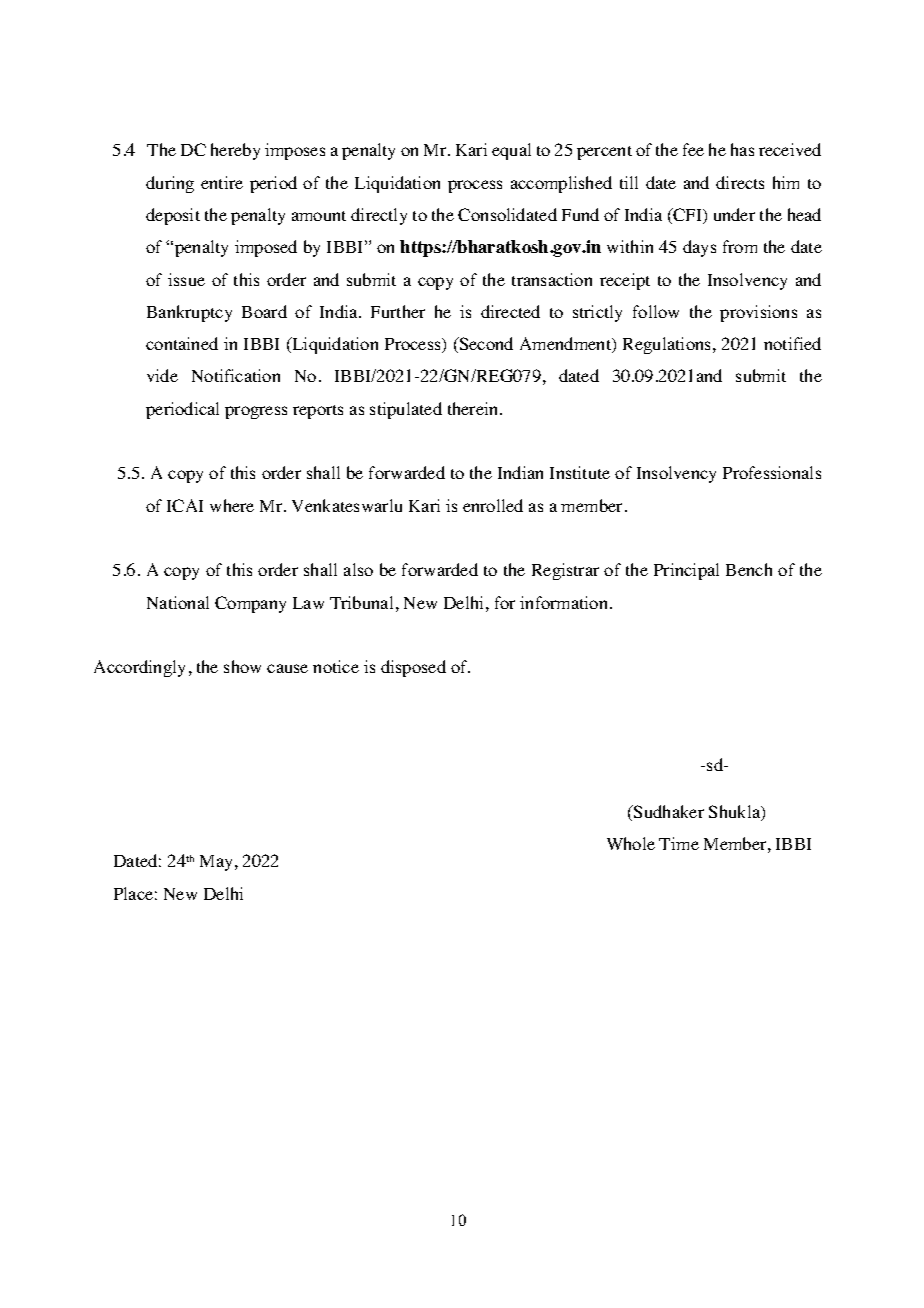  Describe the element at coordinates (668, 345) in the screenshot. I see `Regulations` at that location.
